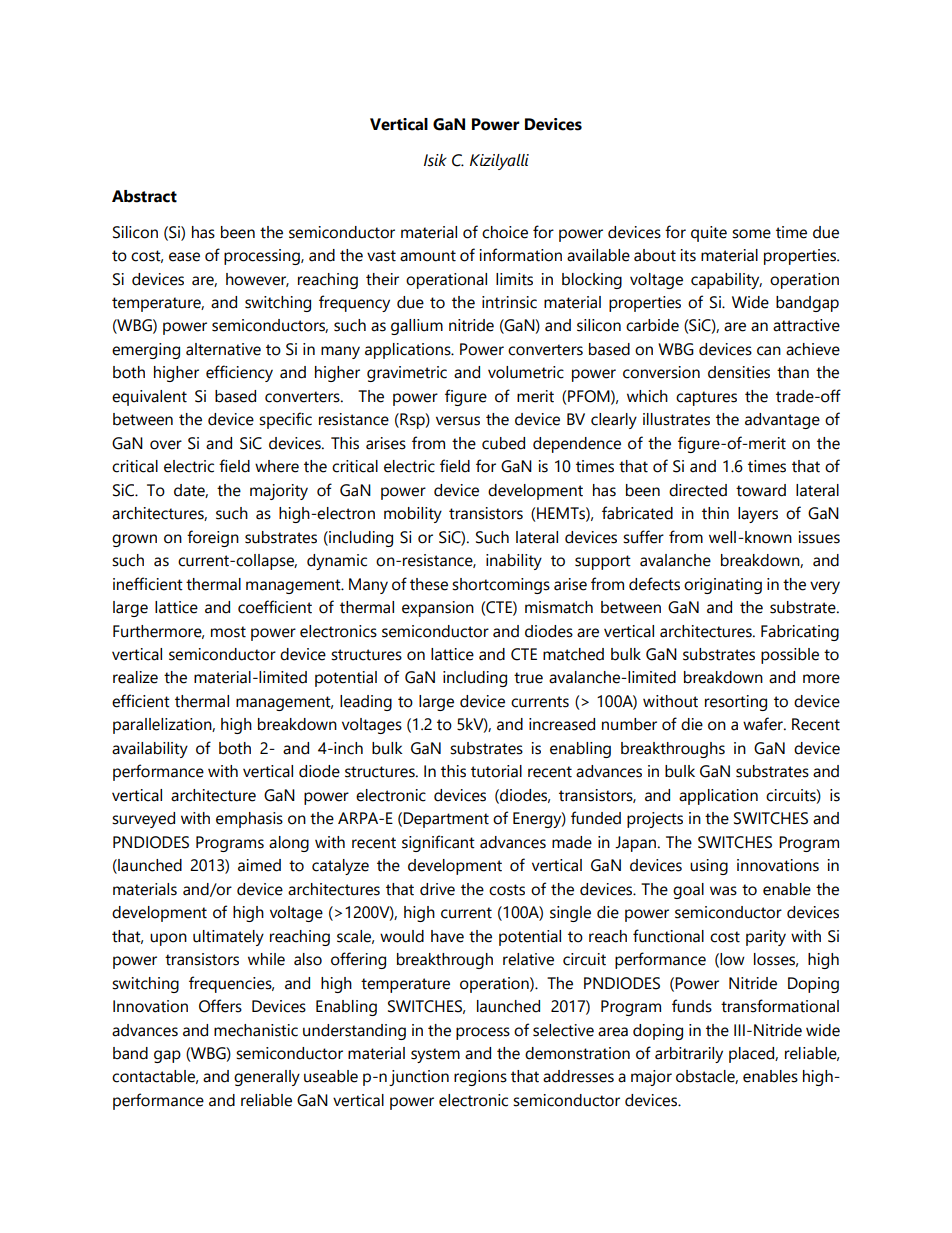  I want to click on using, so click(709, 867).
